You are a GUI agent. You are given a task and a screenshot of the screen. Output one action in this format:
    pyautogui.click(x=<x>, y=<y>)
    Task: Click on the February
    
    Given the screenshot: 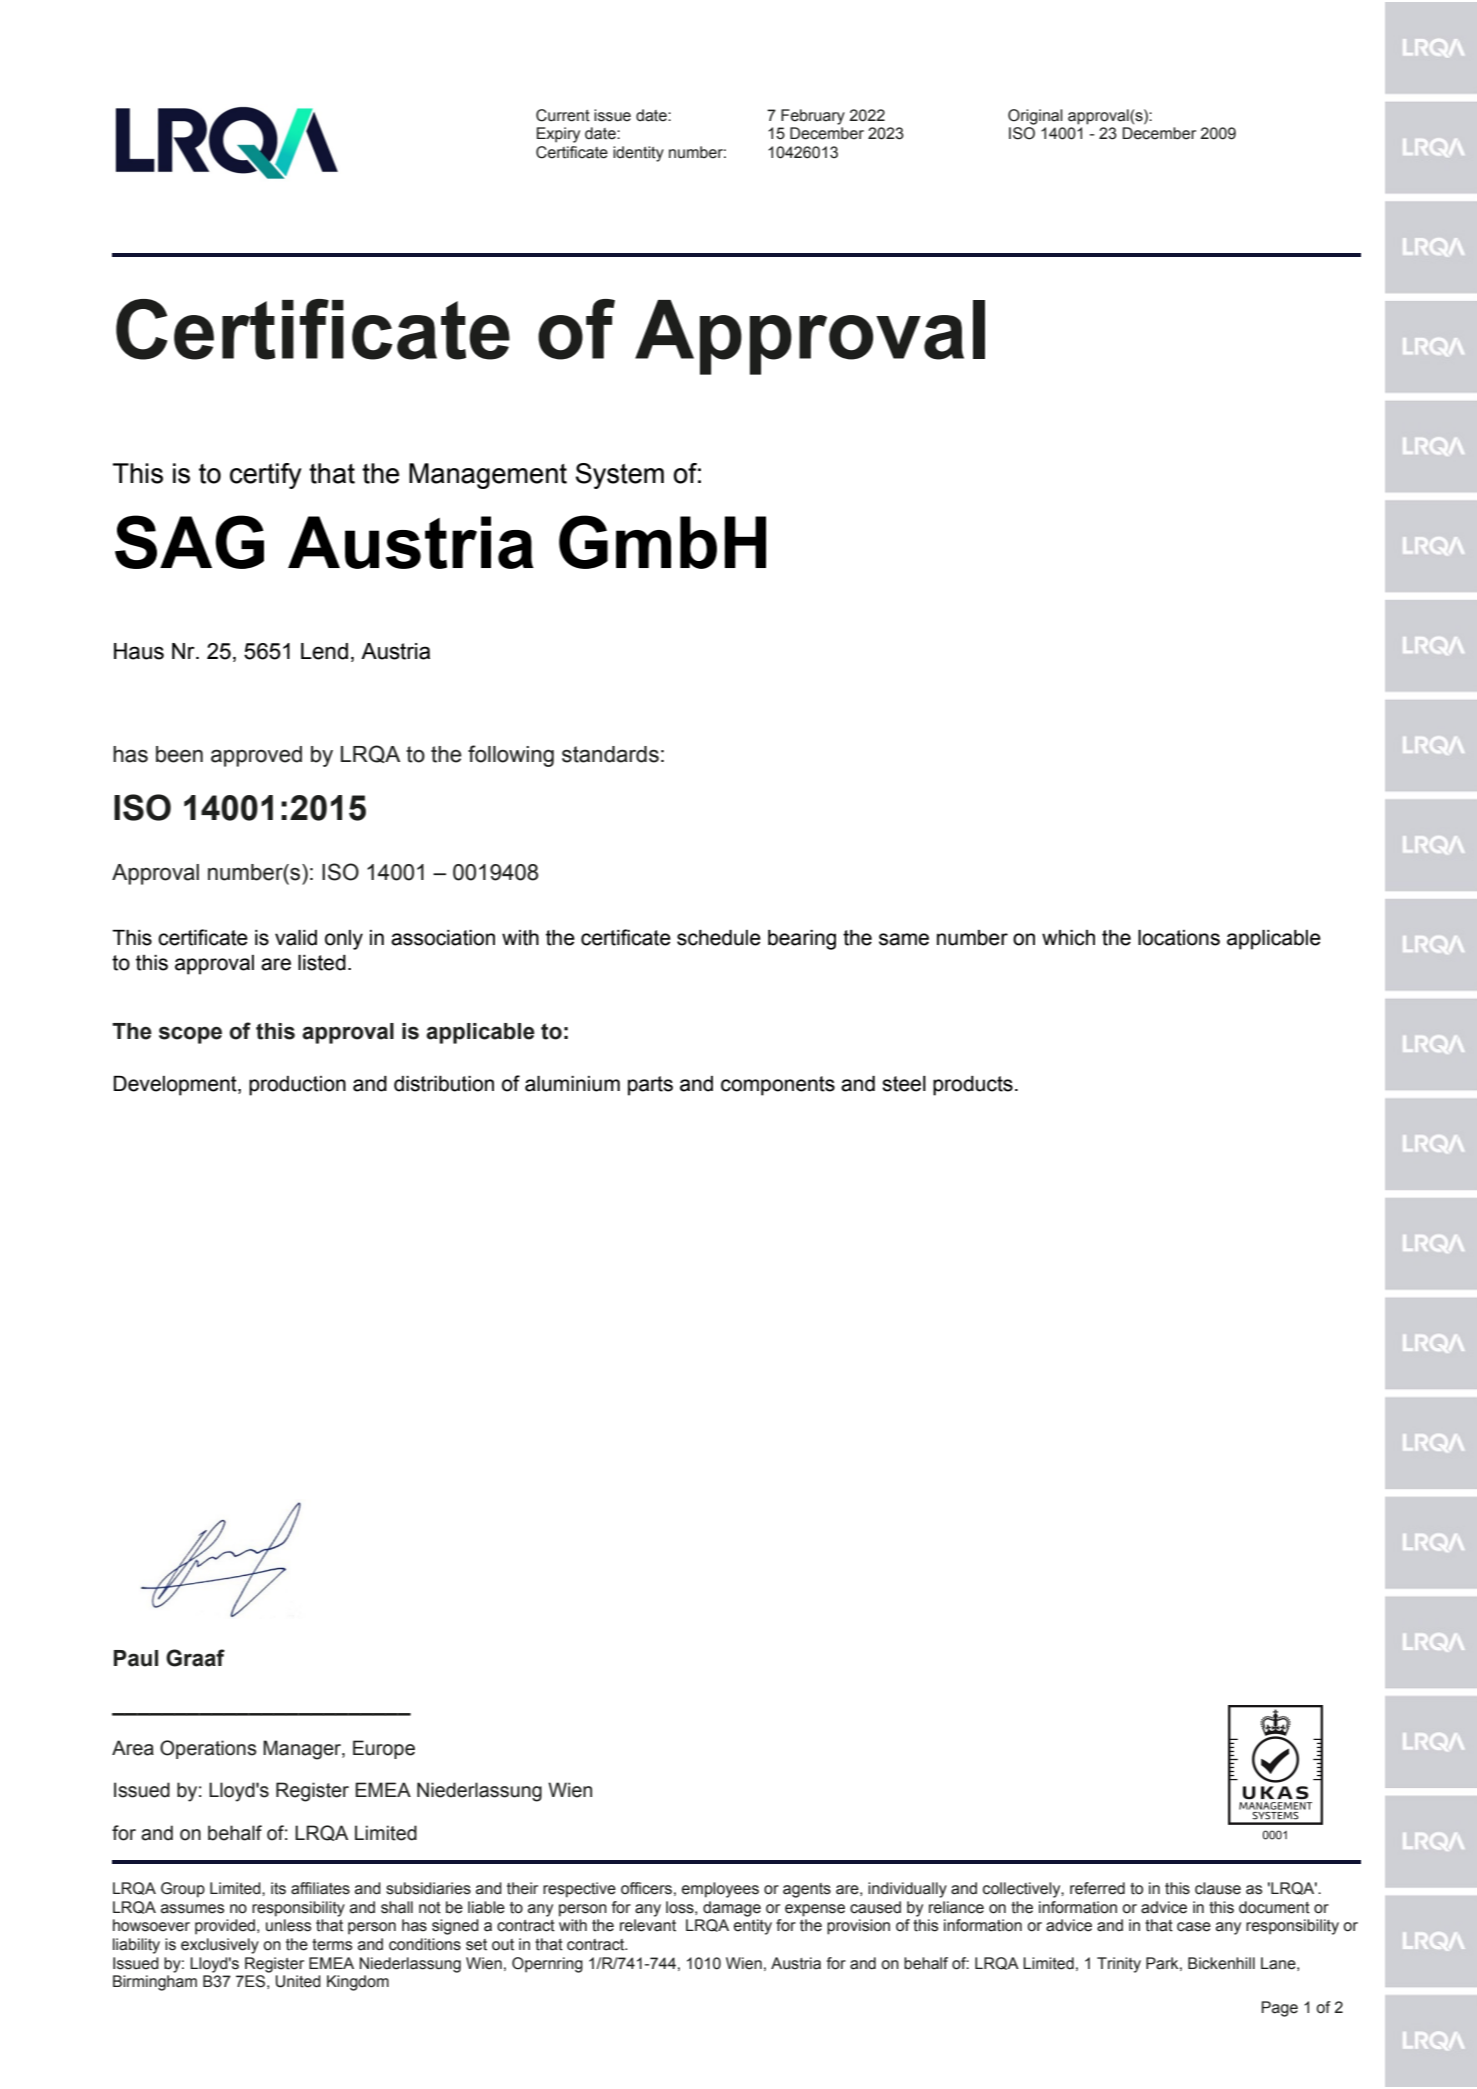 What is the action you would take?
    pyautogui.click(x=813, y=117)
